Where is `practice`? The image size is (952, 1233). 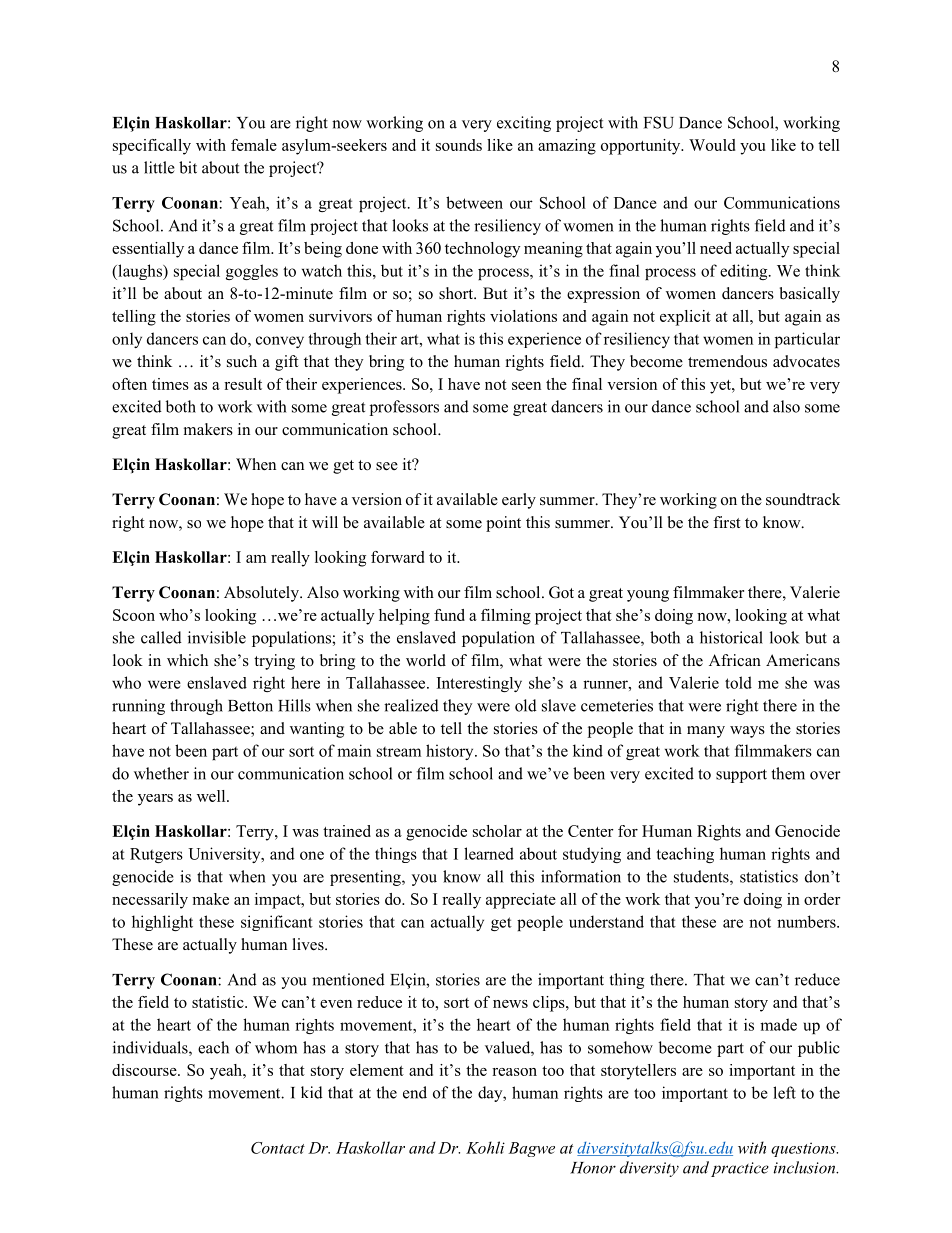
practice is located at coordinates (740, 1169).
